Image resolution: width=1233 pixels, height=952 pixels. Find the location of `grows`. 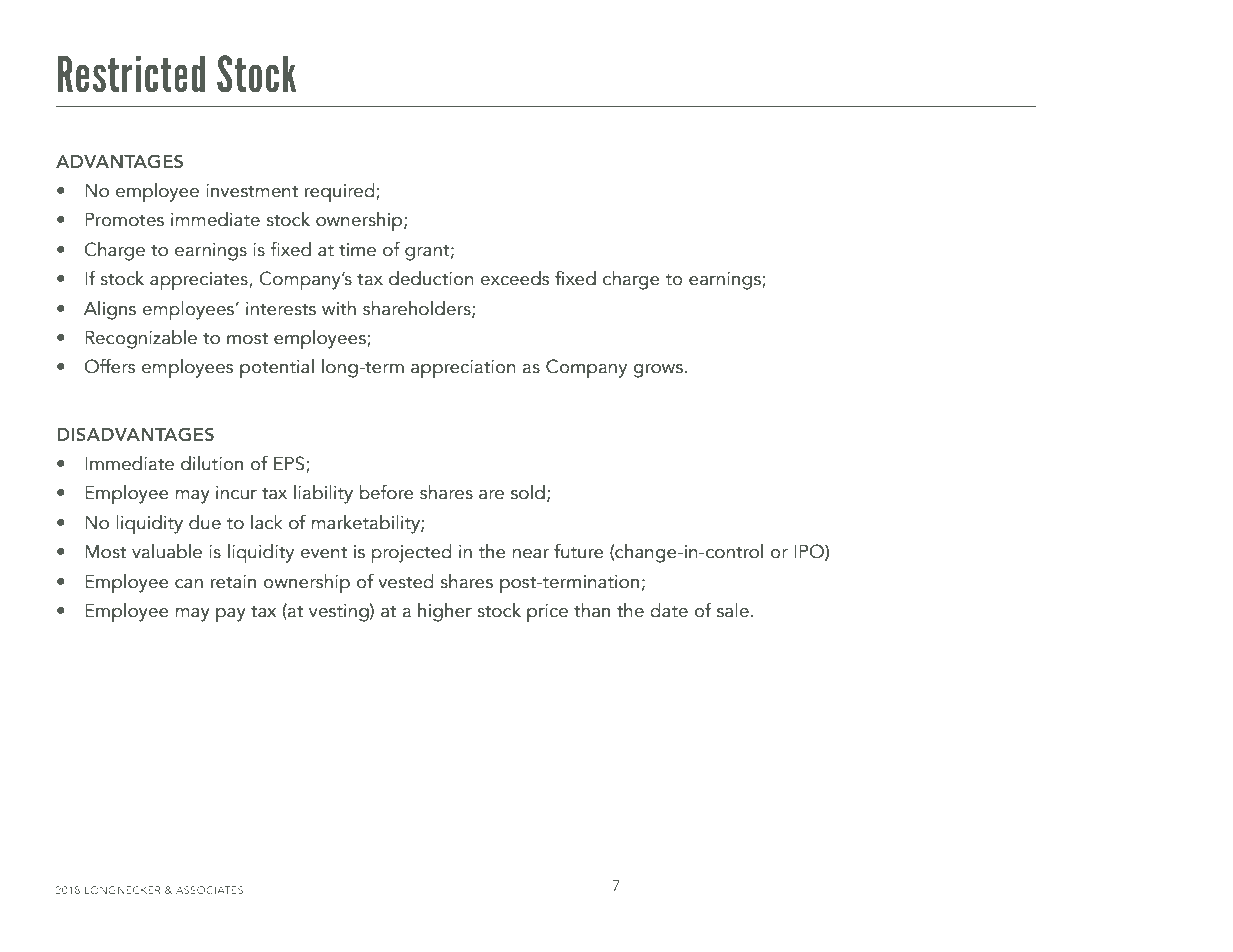

grows is located at coordinates (659, 371).
